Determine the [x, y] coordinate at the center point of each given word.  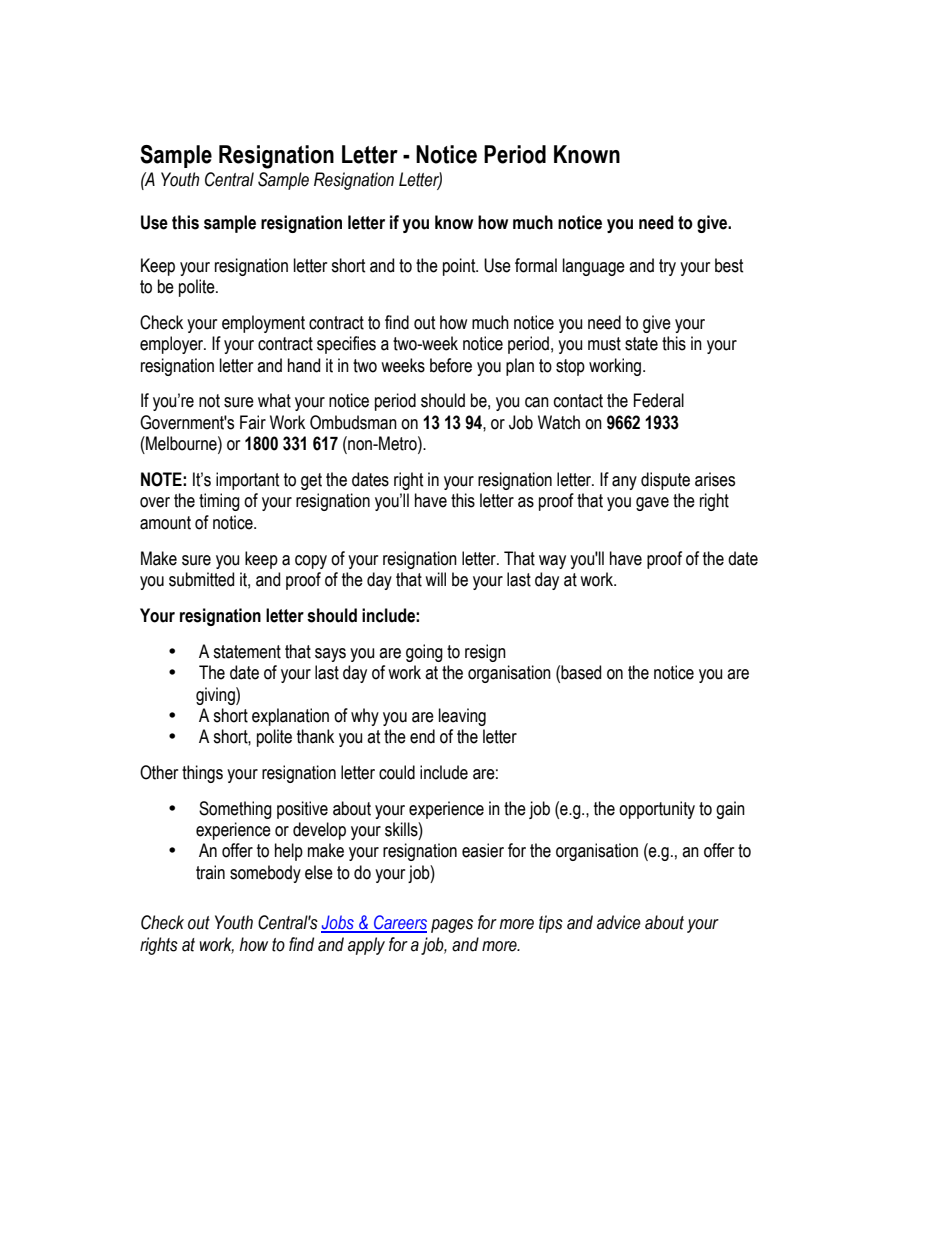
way [552, 562]
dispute [665, 481]
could [397, 772]
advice [619, 922]
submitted [201, 579]
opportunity [657, 810]
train [210, 872]
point [460, 267]
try [667, 267]
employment [263, 324]
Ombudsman [353, 422]
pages [452, 926]
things [202, 774]
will [435, 579]
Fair [253, 422]
